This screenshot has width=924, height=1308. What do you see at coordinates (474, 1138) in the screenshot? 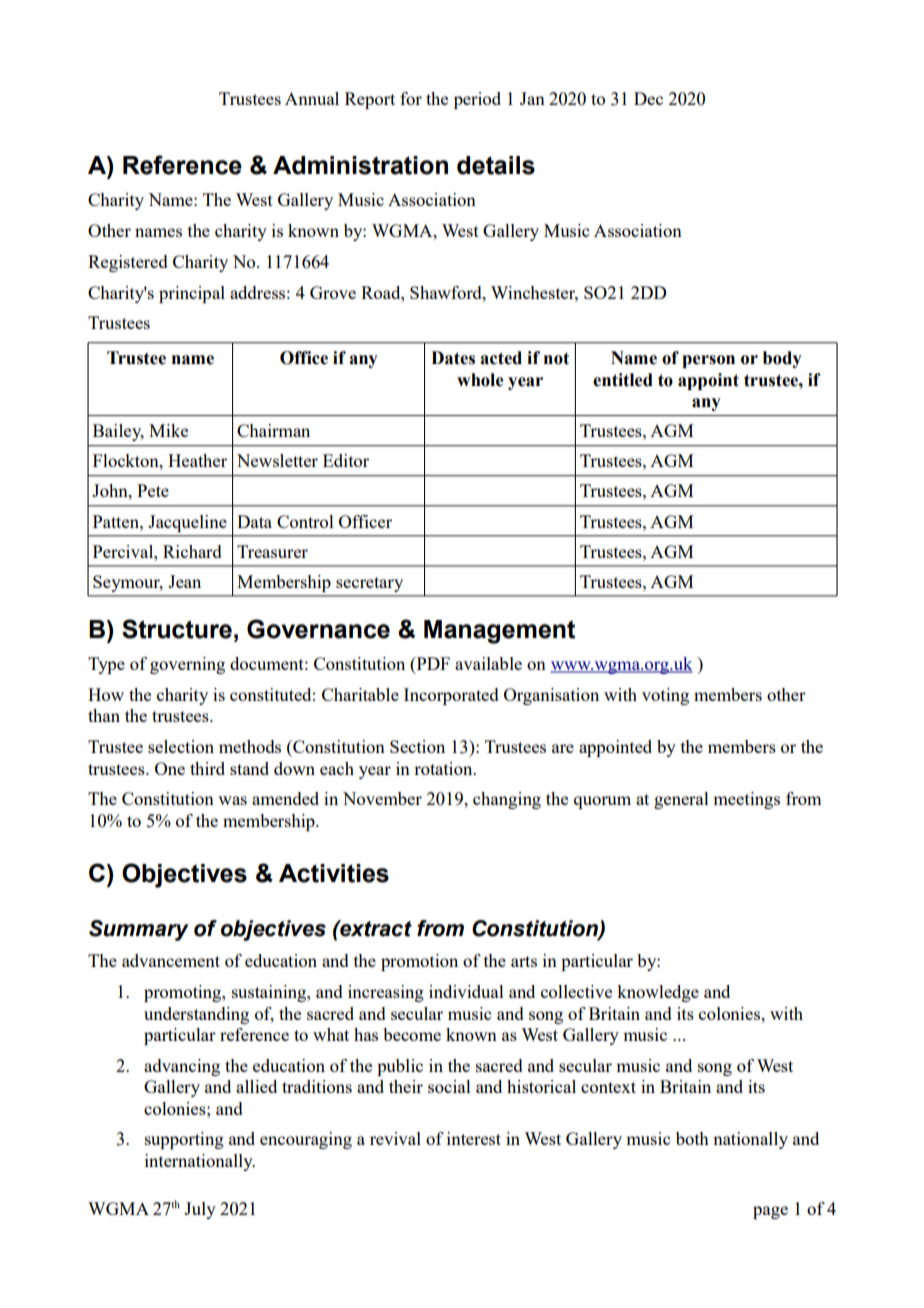
I see `interest` at bounding box center [474, 1138].
